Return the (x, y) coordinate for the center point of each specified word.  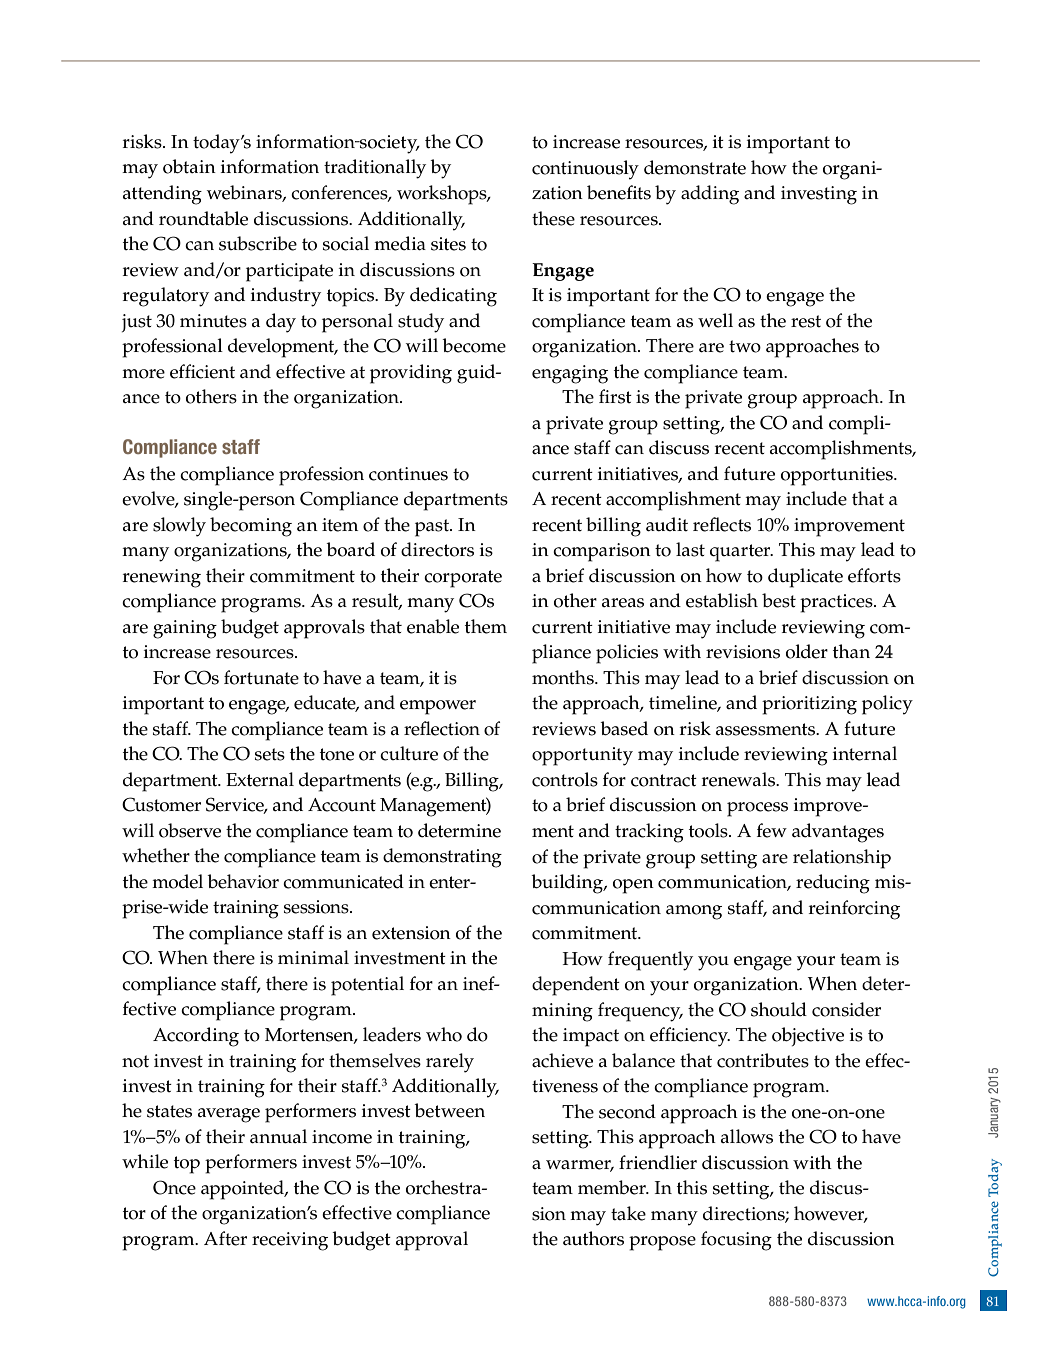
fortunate (261, 677)
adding (710, 195)
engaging (570, 374)
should (779, 1009)
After (225, 1238)
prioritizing (809, 705)
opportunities (838, 476)
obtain (189, 166)
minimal (313, 957)
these (553, 218)
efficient (202, 371)
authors (593, 1238)
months (564, 677)
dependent (576, 986)
